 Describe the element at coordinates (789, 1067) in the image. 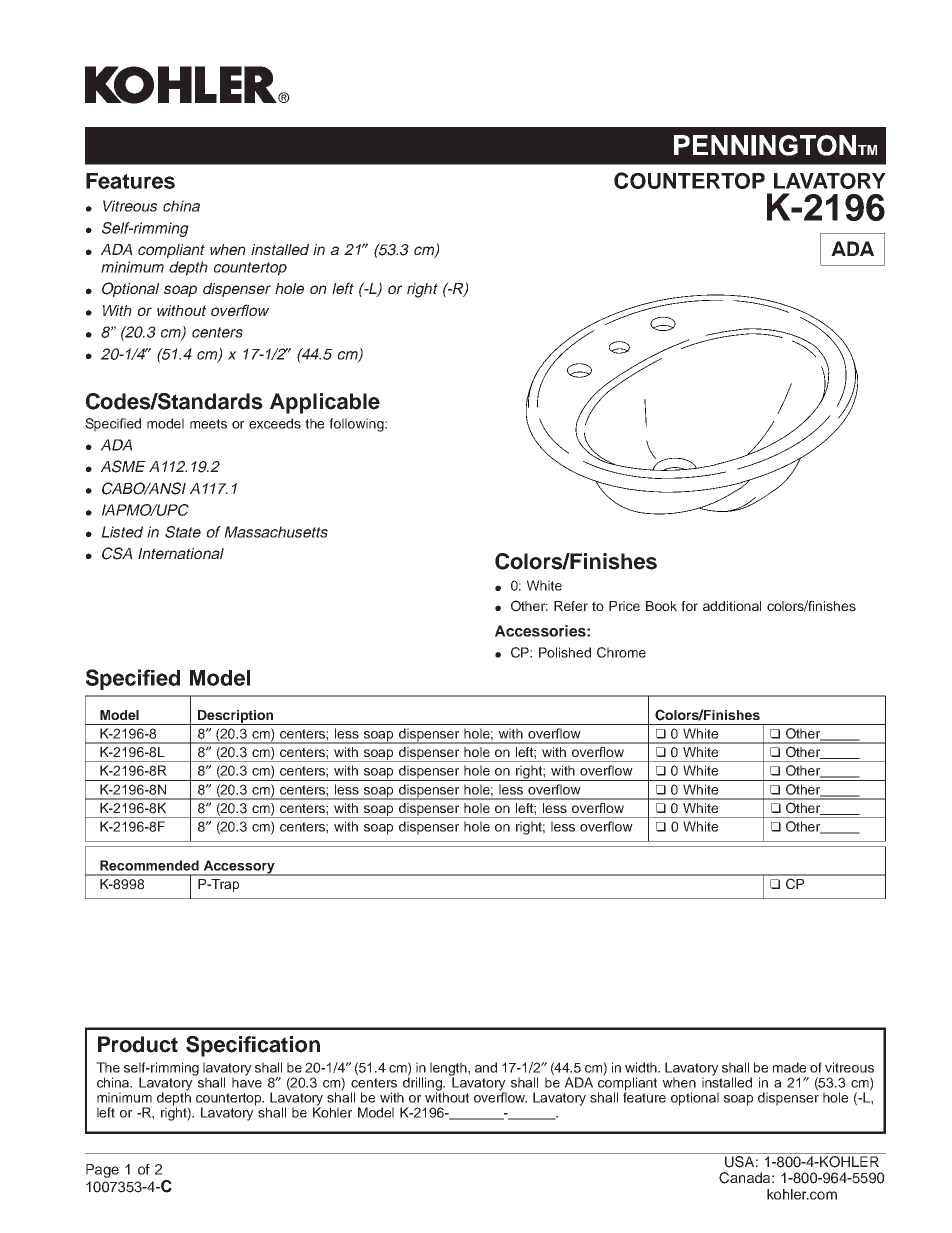

I see `made` at that location.
